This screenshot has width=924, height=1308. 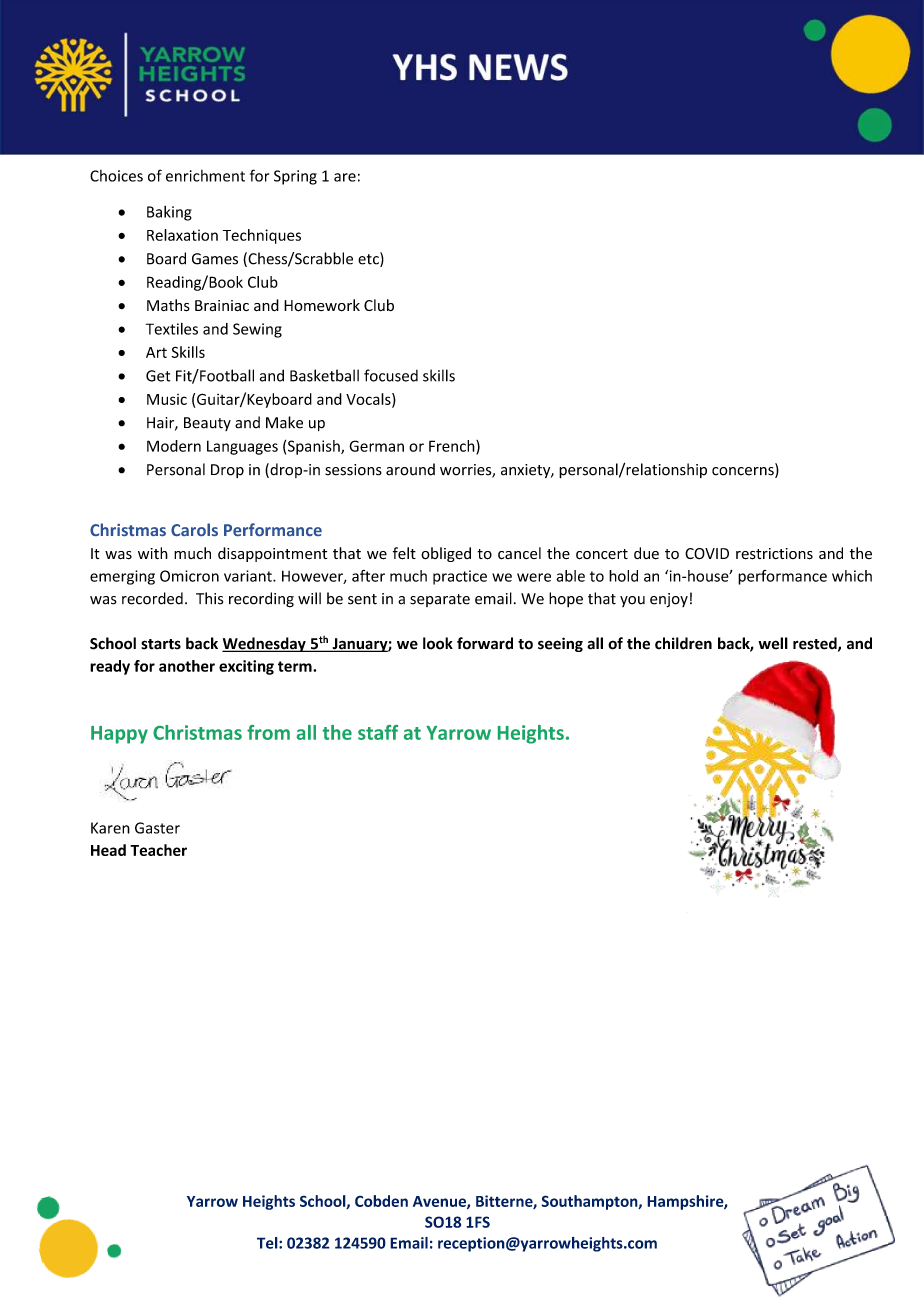 I want to click on staff, so click(x=378, y=732).
